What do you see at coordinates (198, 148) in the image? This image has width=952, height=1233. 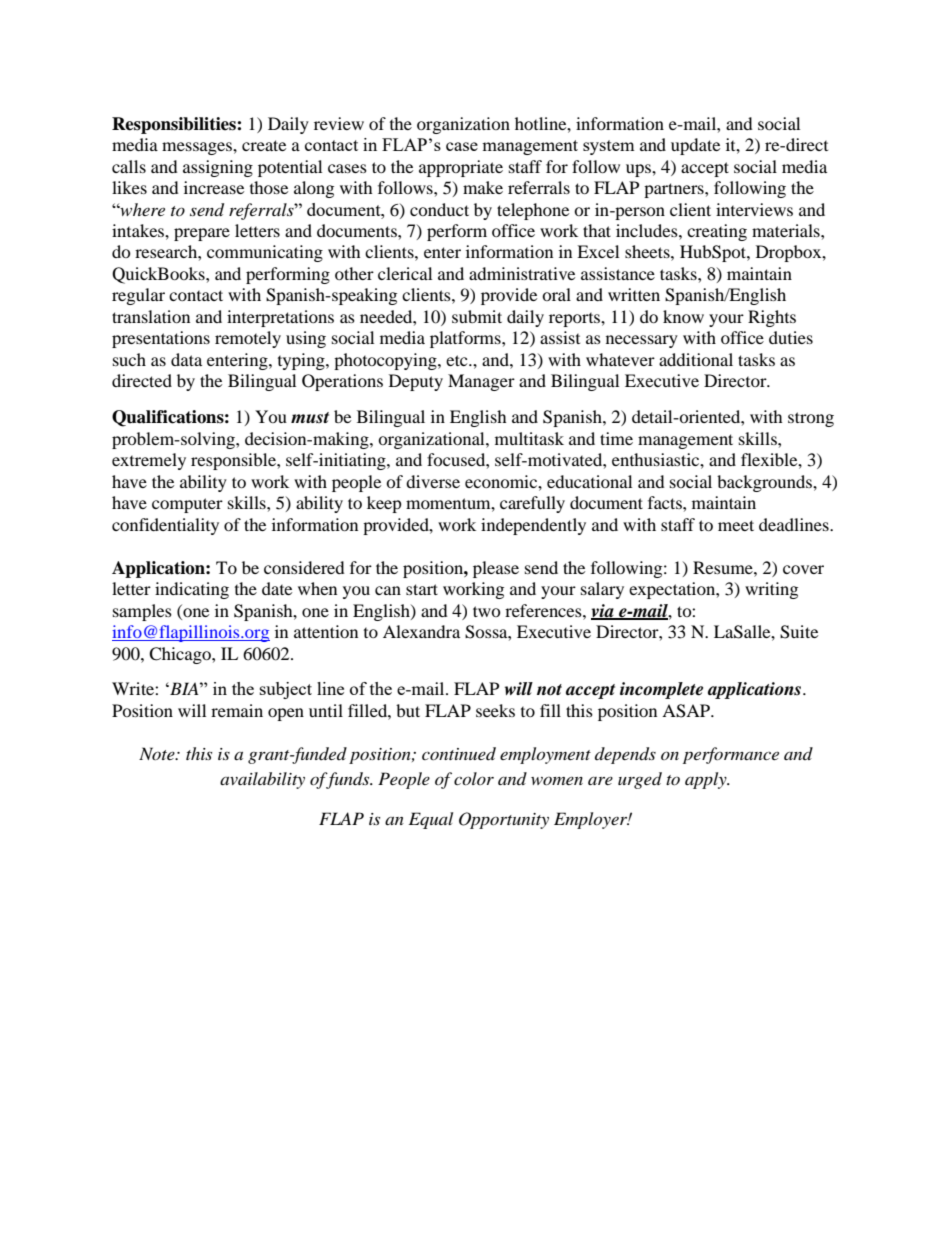 I see `messages` at bounding box center [198, 148].
